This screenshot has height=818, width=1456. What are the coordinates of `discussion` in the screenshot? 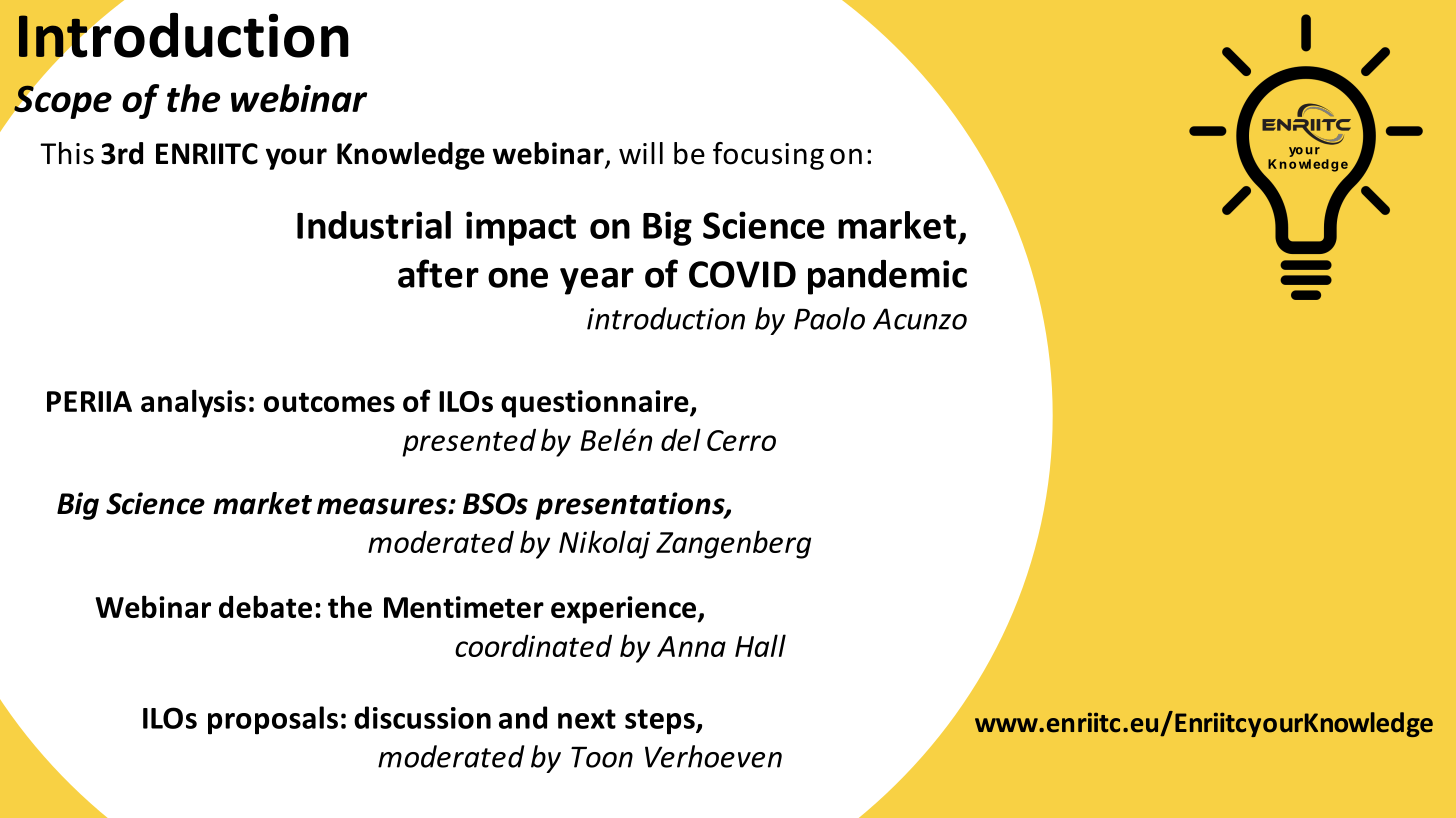 It's located at (422, 717).
